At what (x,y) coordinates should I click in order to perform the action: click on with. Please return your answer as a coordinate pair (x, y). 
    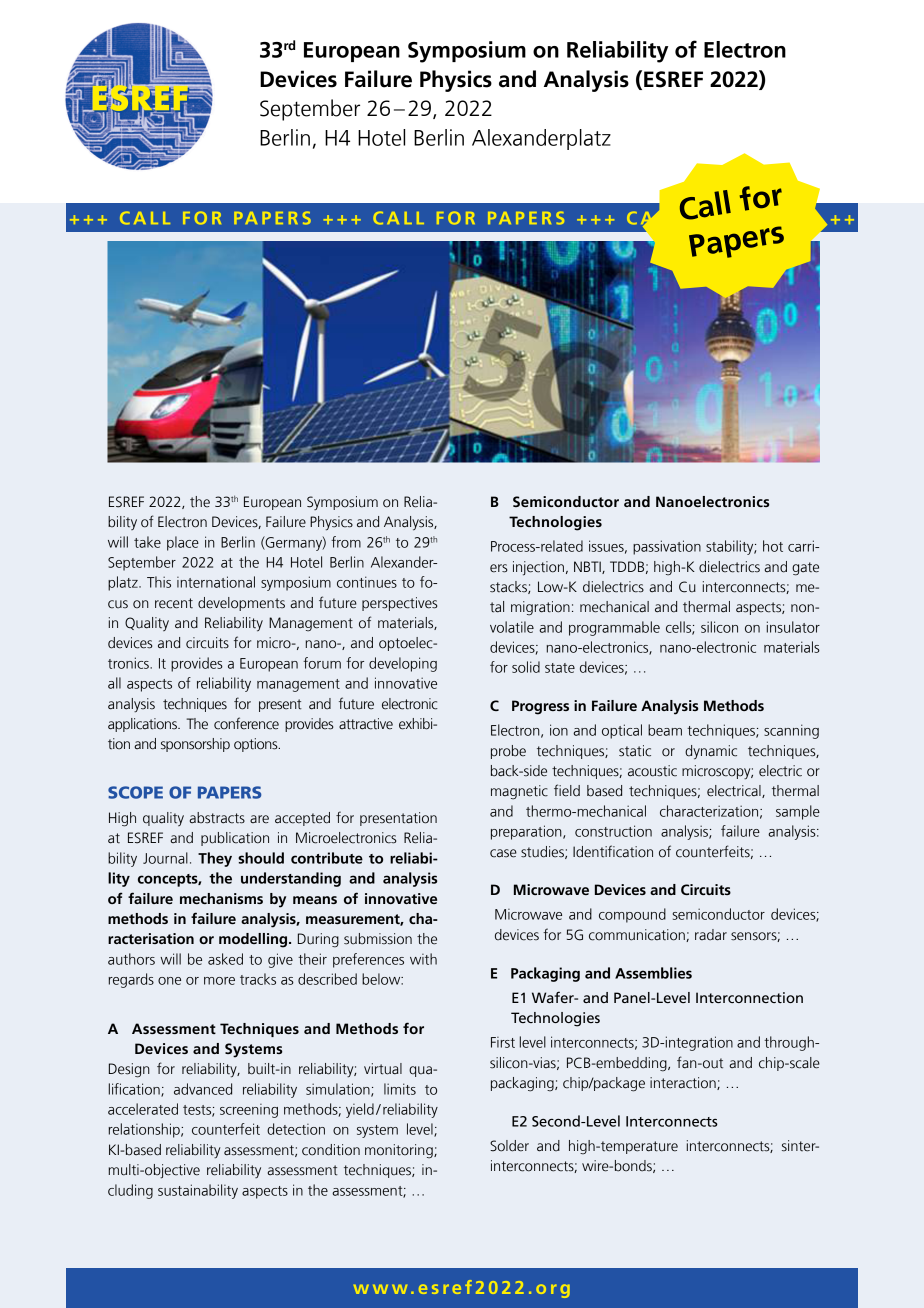
    Looking at the image, I should click on (423, 959).
